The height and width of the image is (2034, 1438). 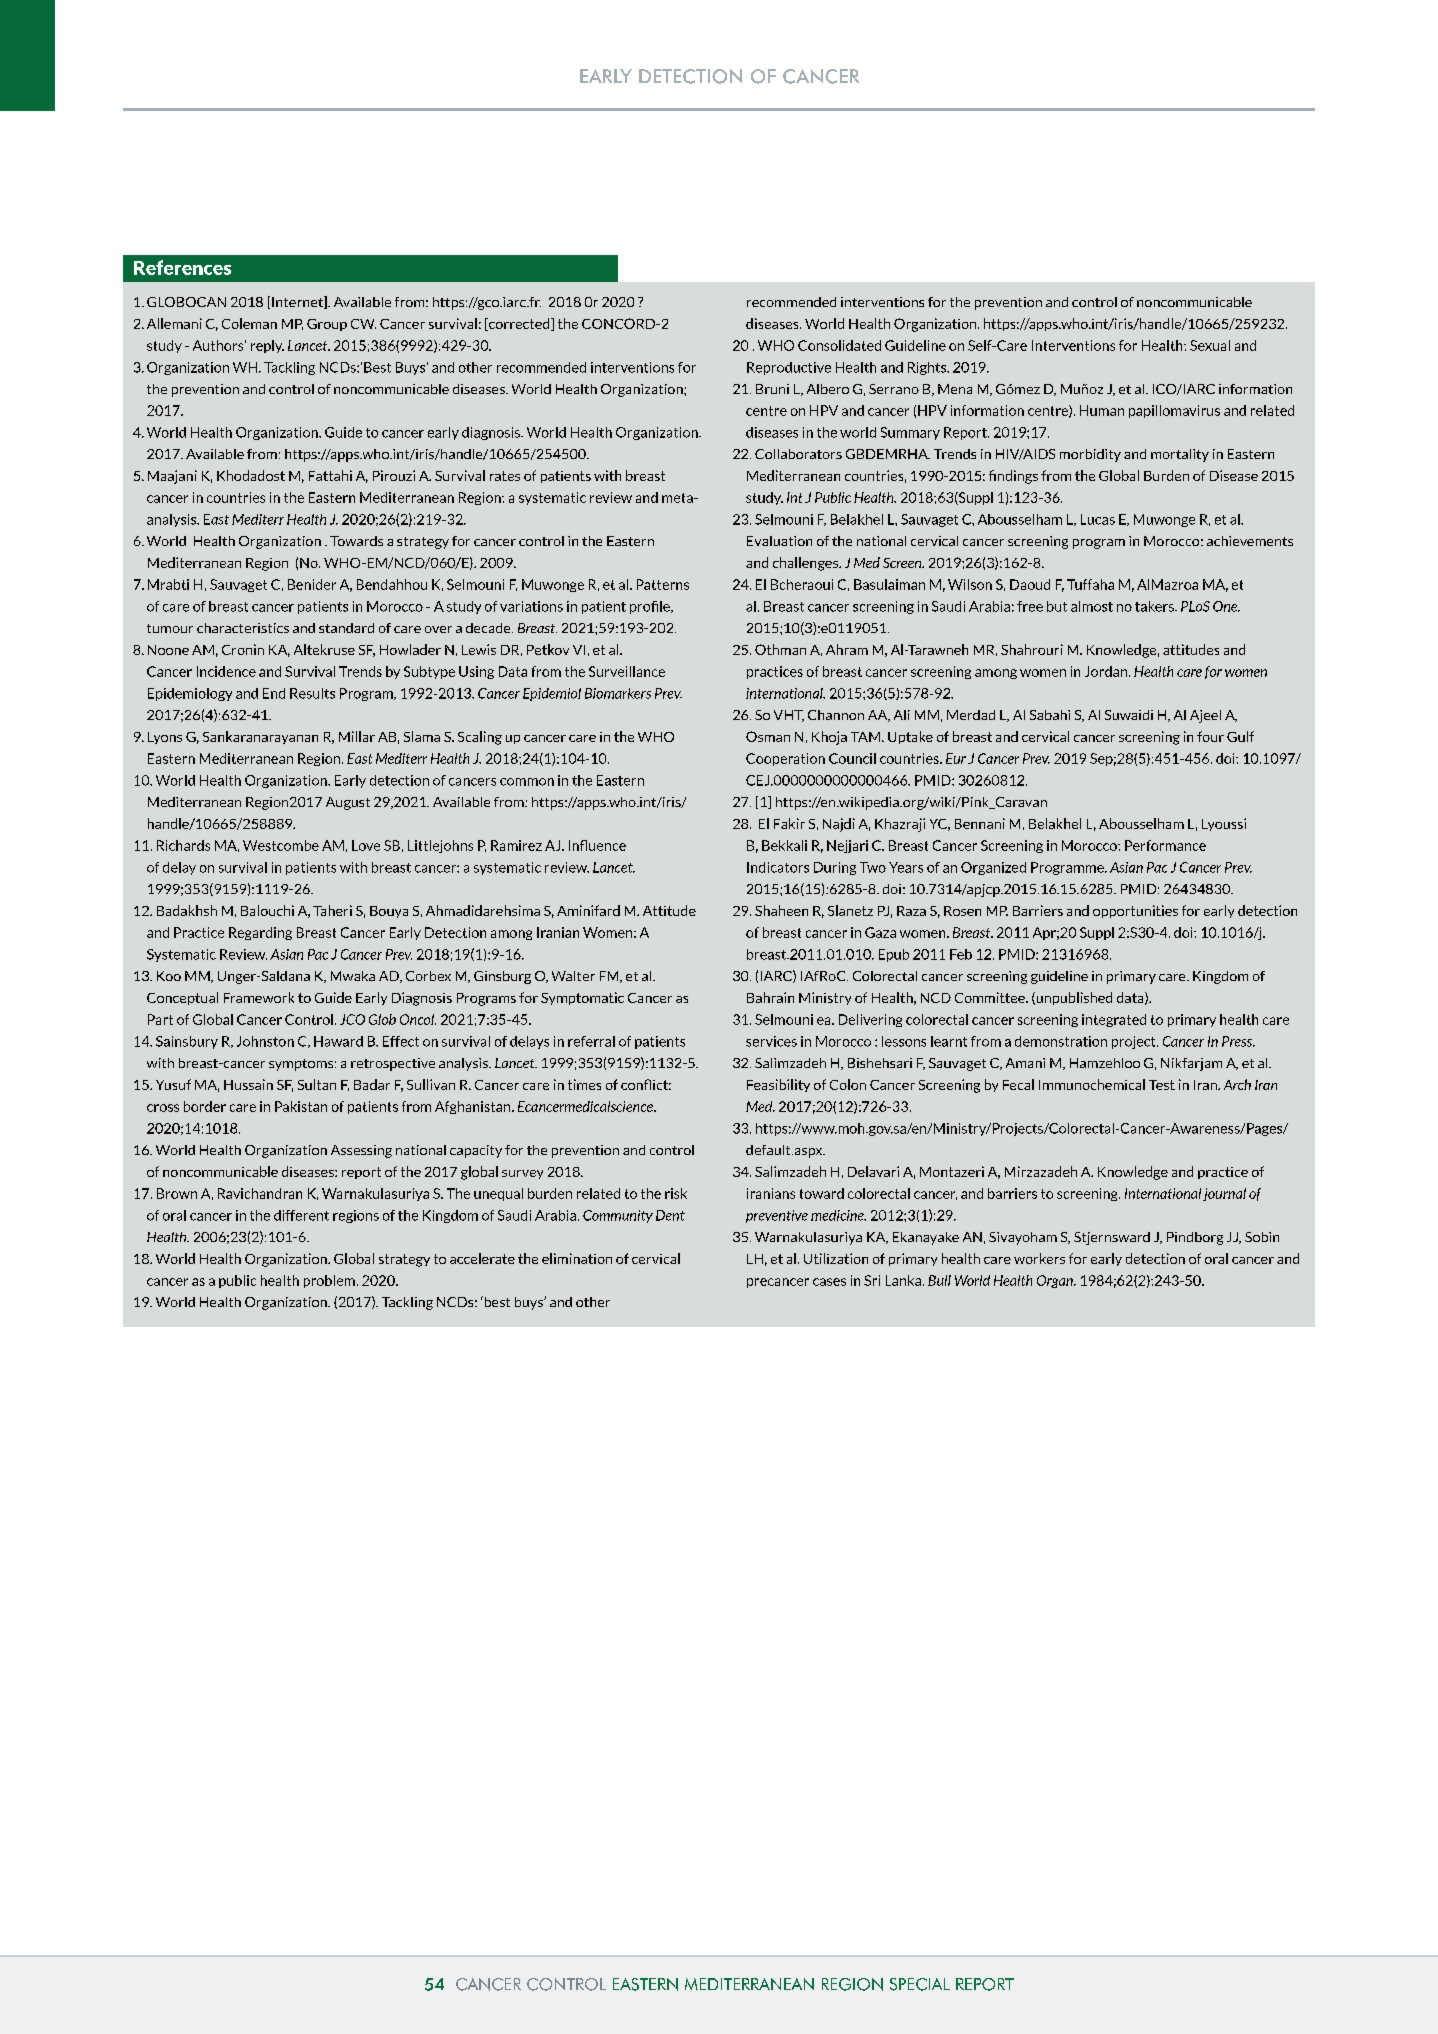 I want to click on Internet, so click(x=298, y=302).
